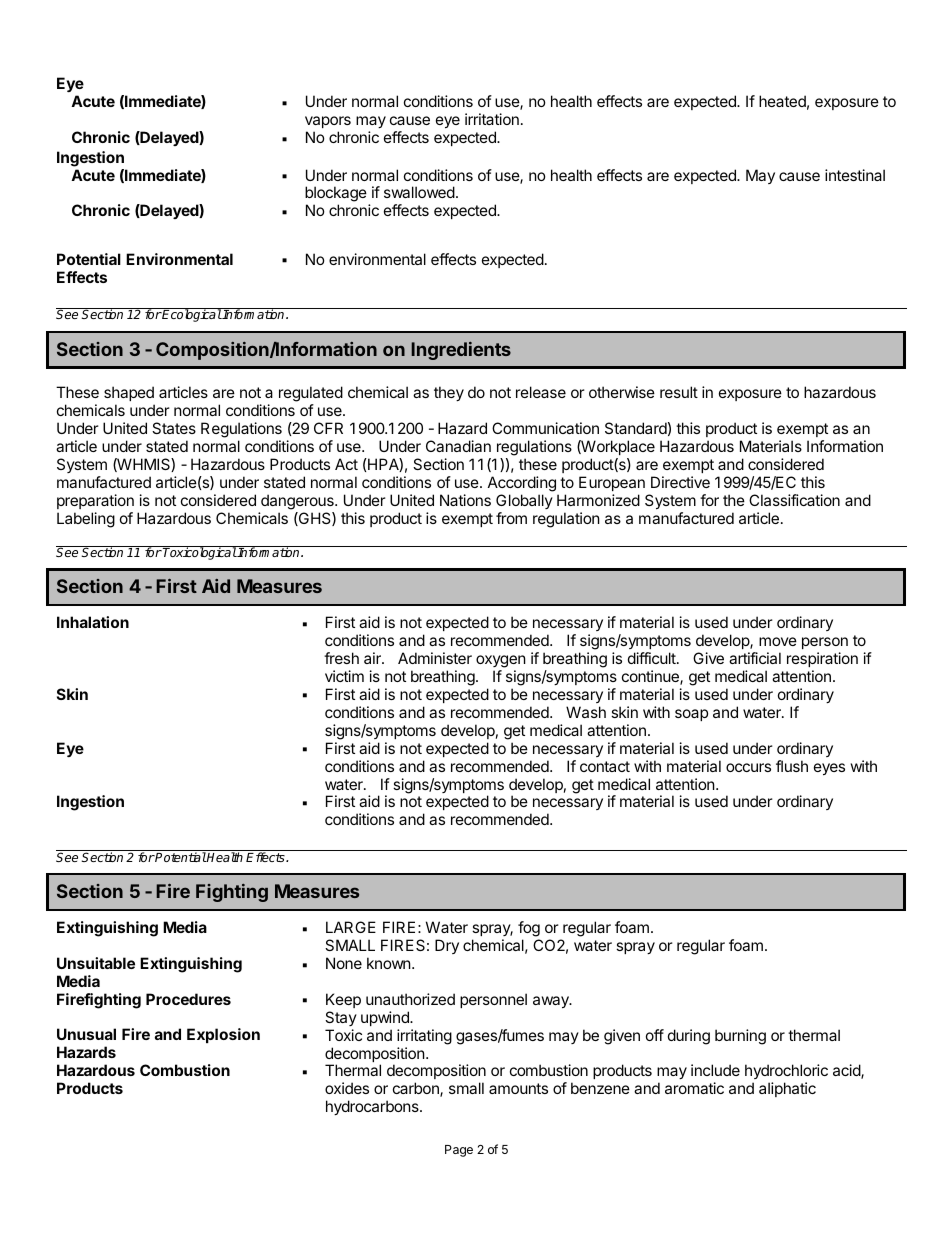 The width and height of the screenshot is (952, 1233). What do you see at coordinates (855, 175) in the screenshot?
I see `intestinal` at bounding box center [855, 175].
